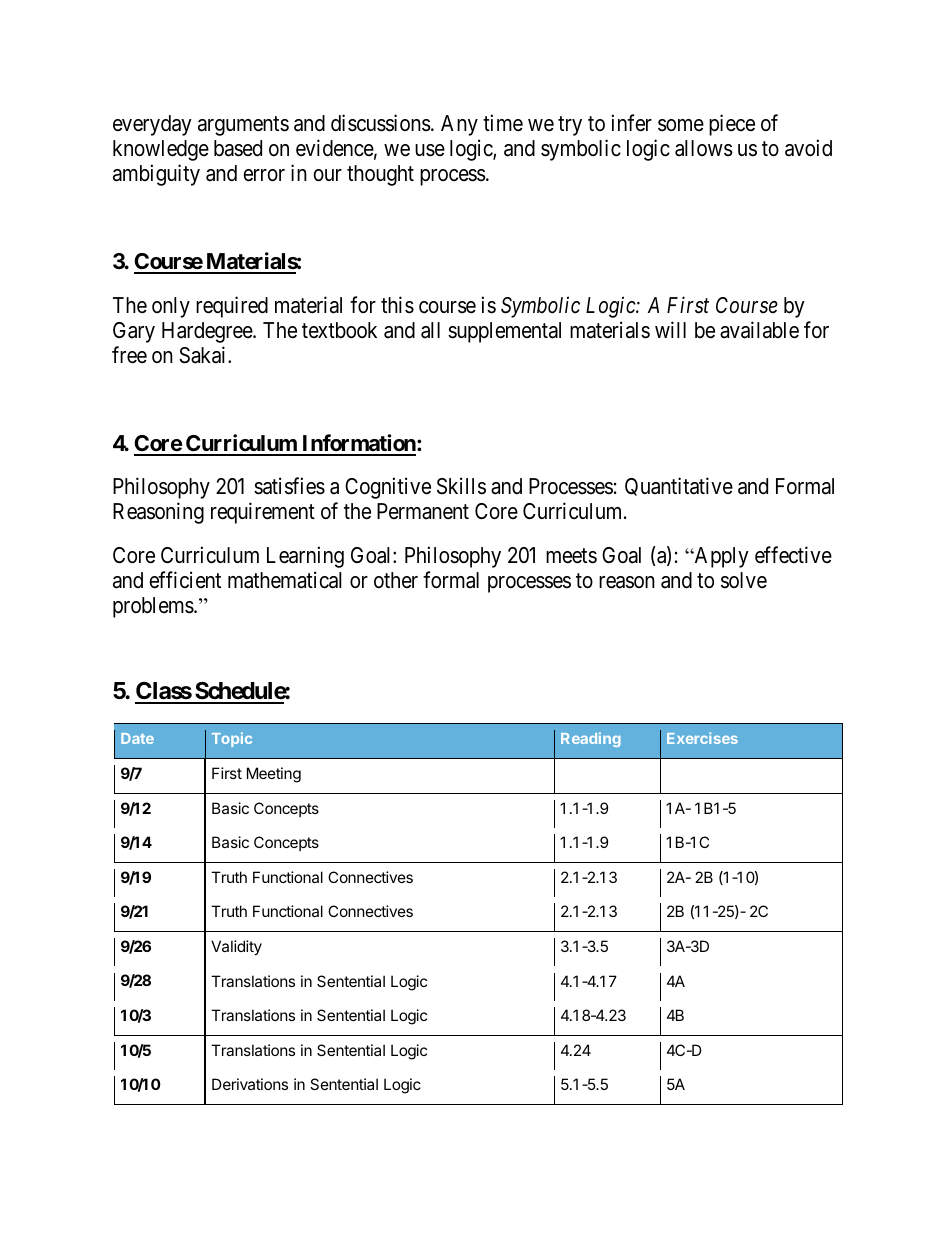 The width and height of the screenshot is (952, 1233). I want to click on other, so click(396, 580).
